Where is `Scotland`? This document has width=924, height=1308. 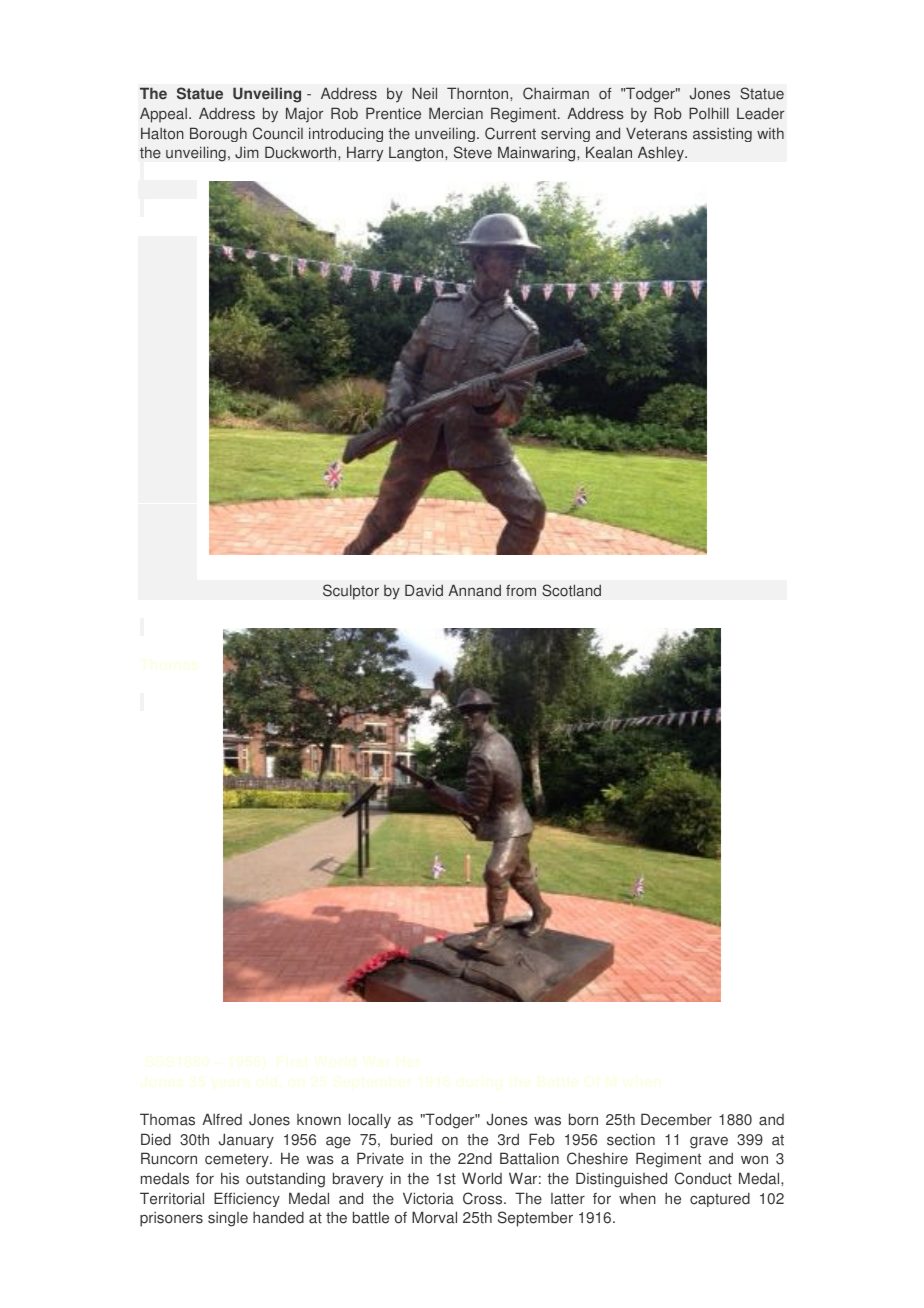
Scotland is located at coordinates (571, 590).
